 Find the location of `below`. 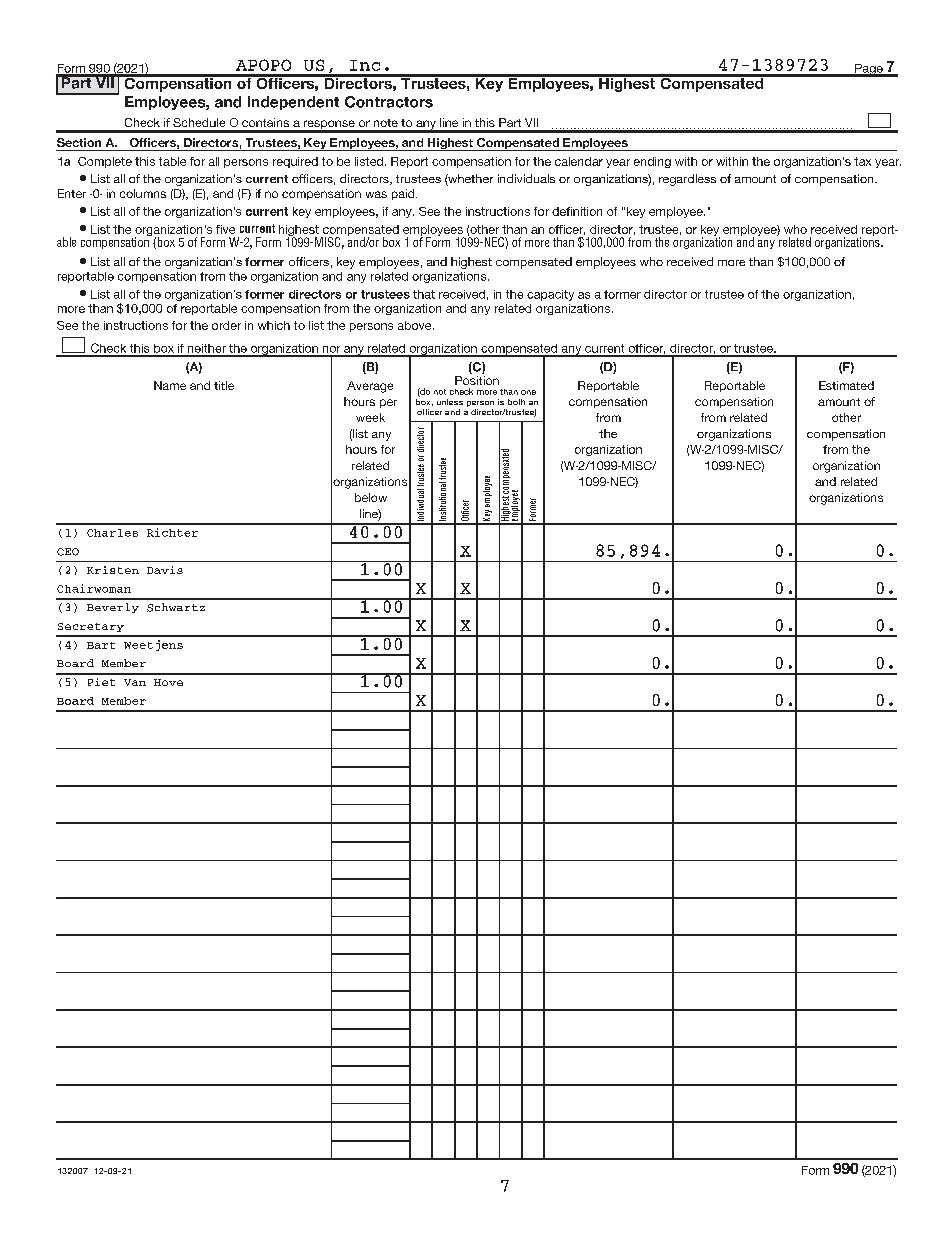

below is located at coordinates (371, 497).
